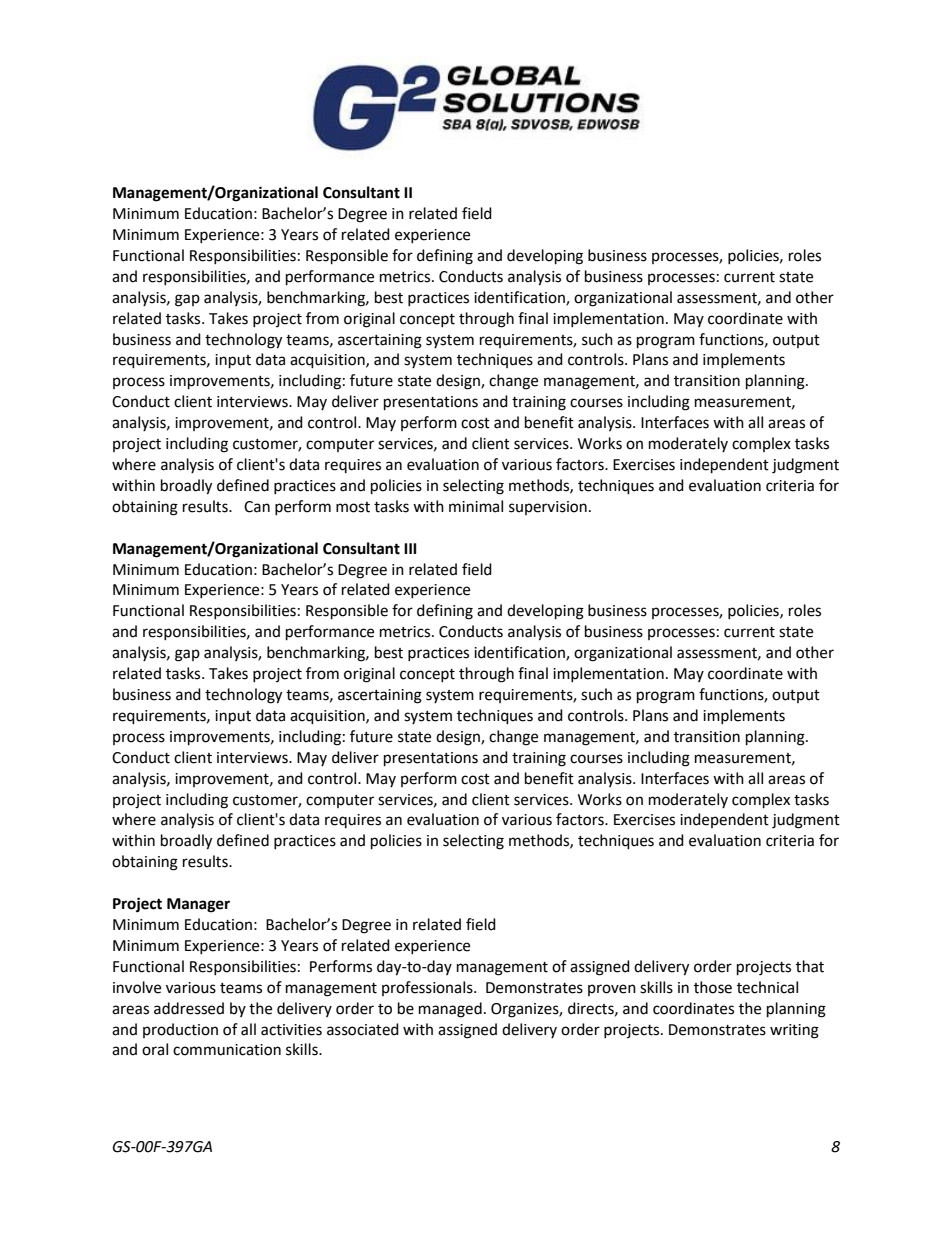 This image has width=952, height=1233. I want to click on supervision, so click(548, 508).
